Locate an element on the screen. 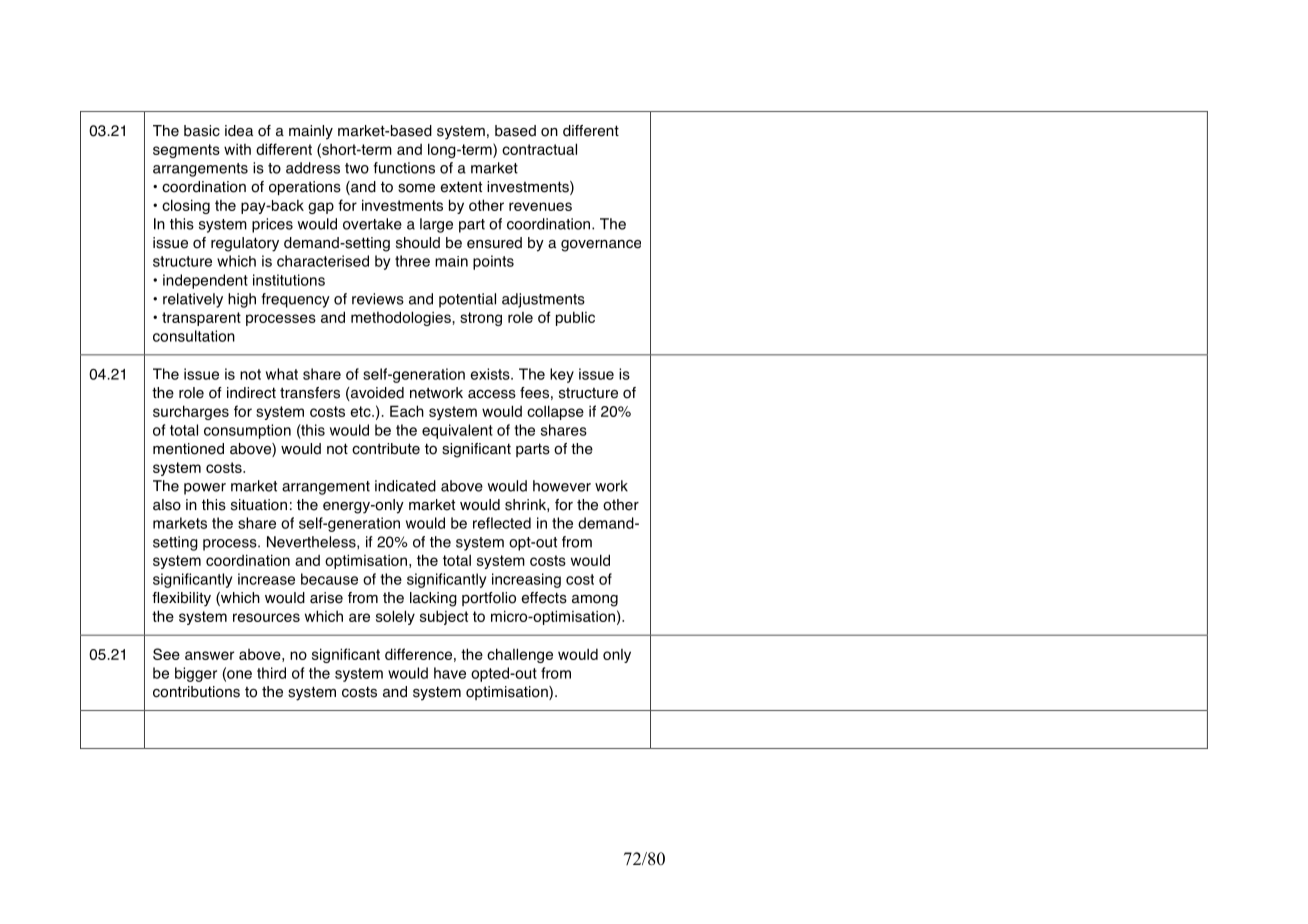  with is located at coordinates (237, 149).
